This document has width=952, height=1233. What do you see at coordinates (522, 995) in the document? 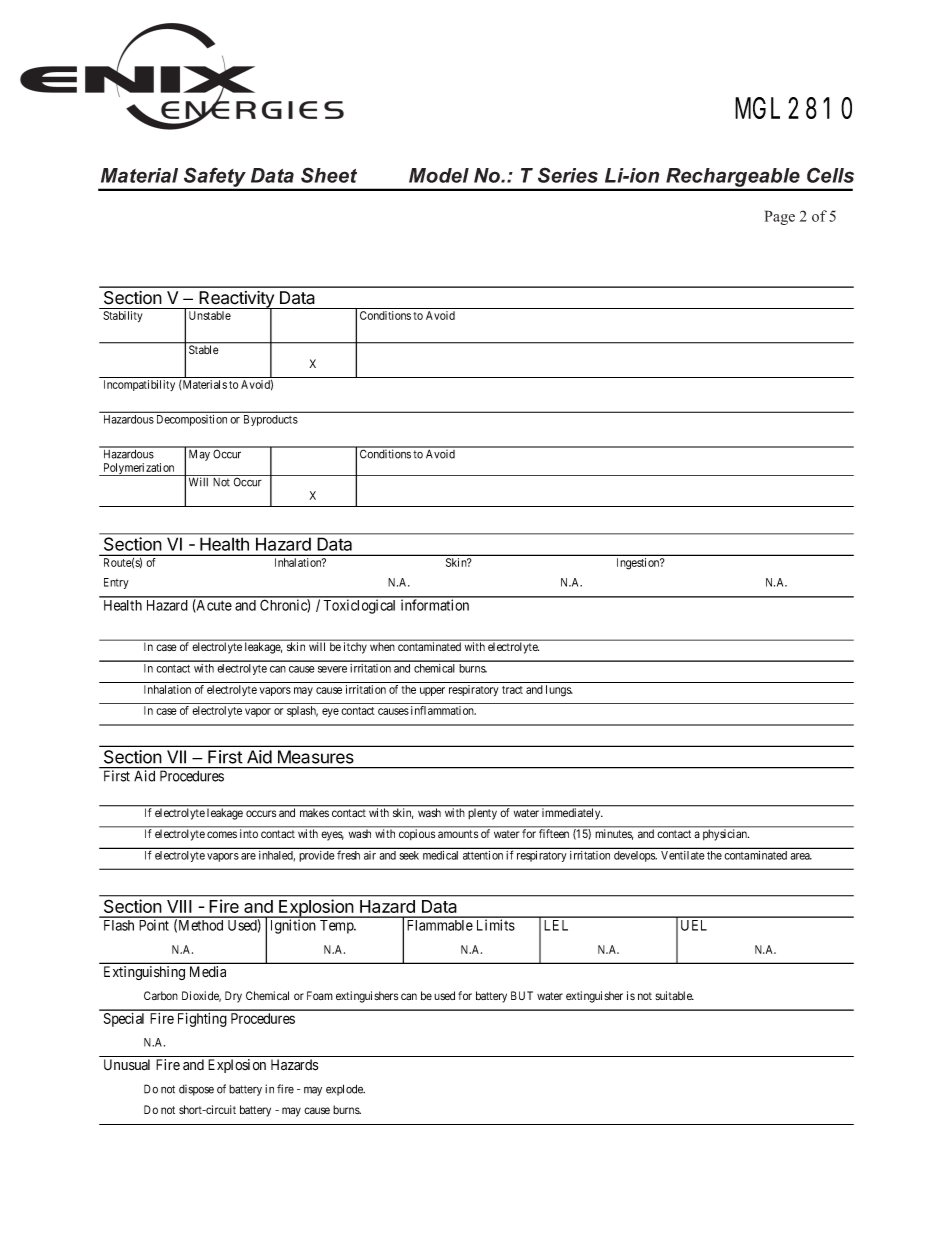
I see `BUT` at bounding box center [522, 995].
